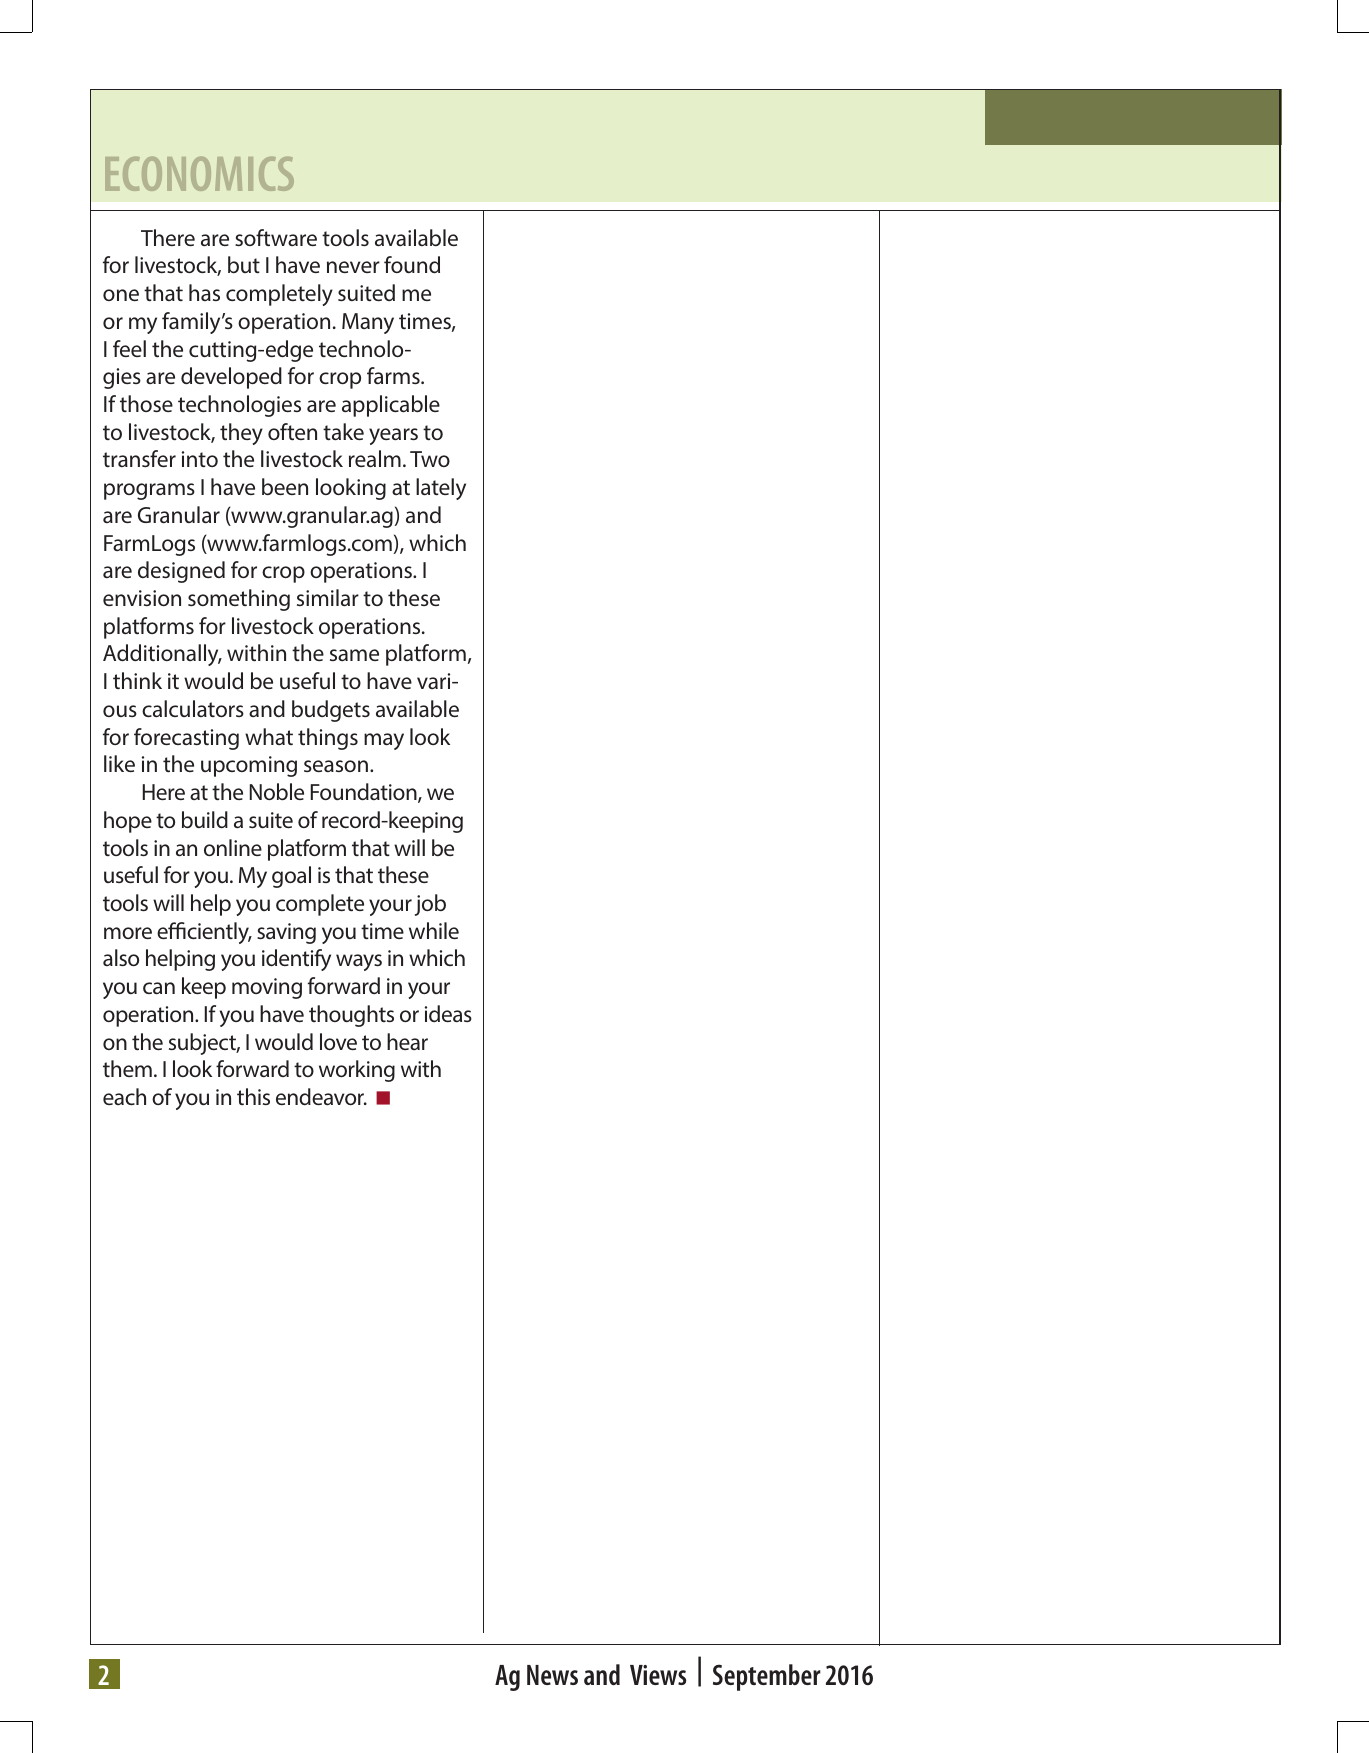  I want to click on working, so click(357, 1071).
